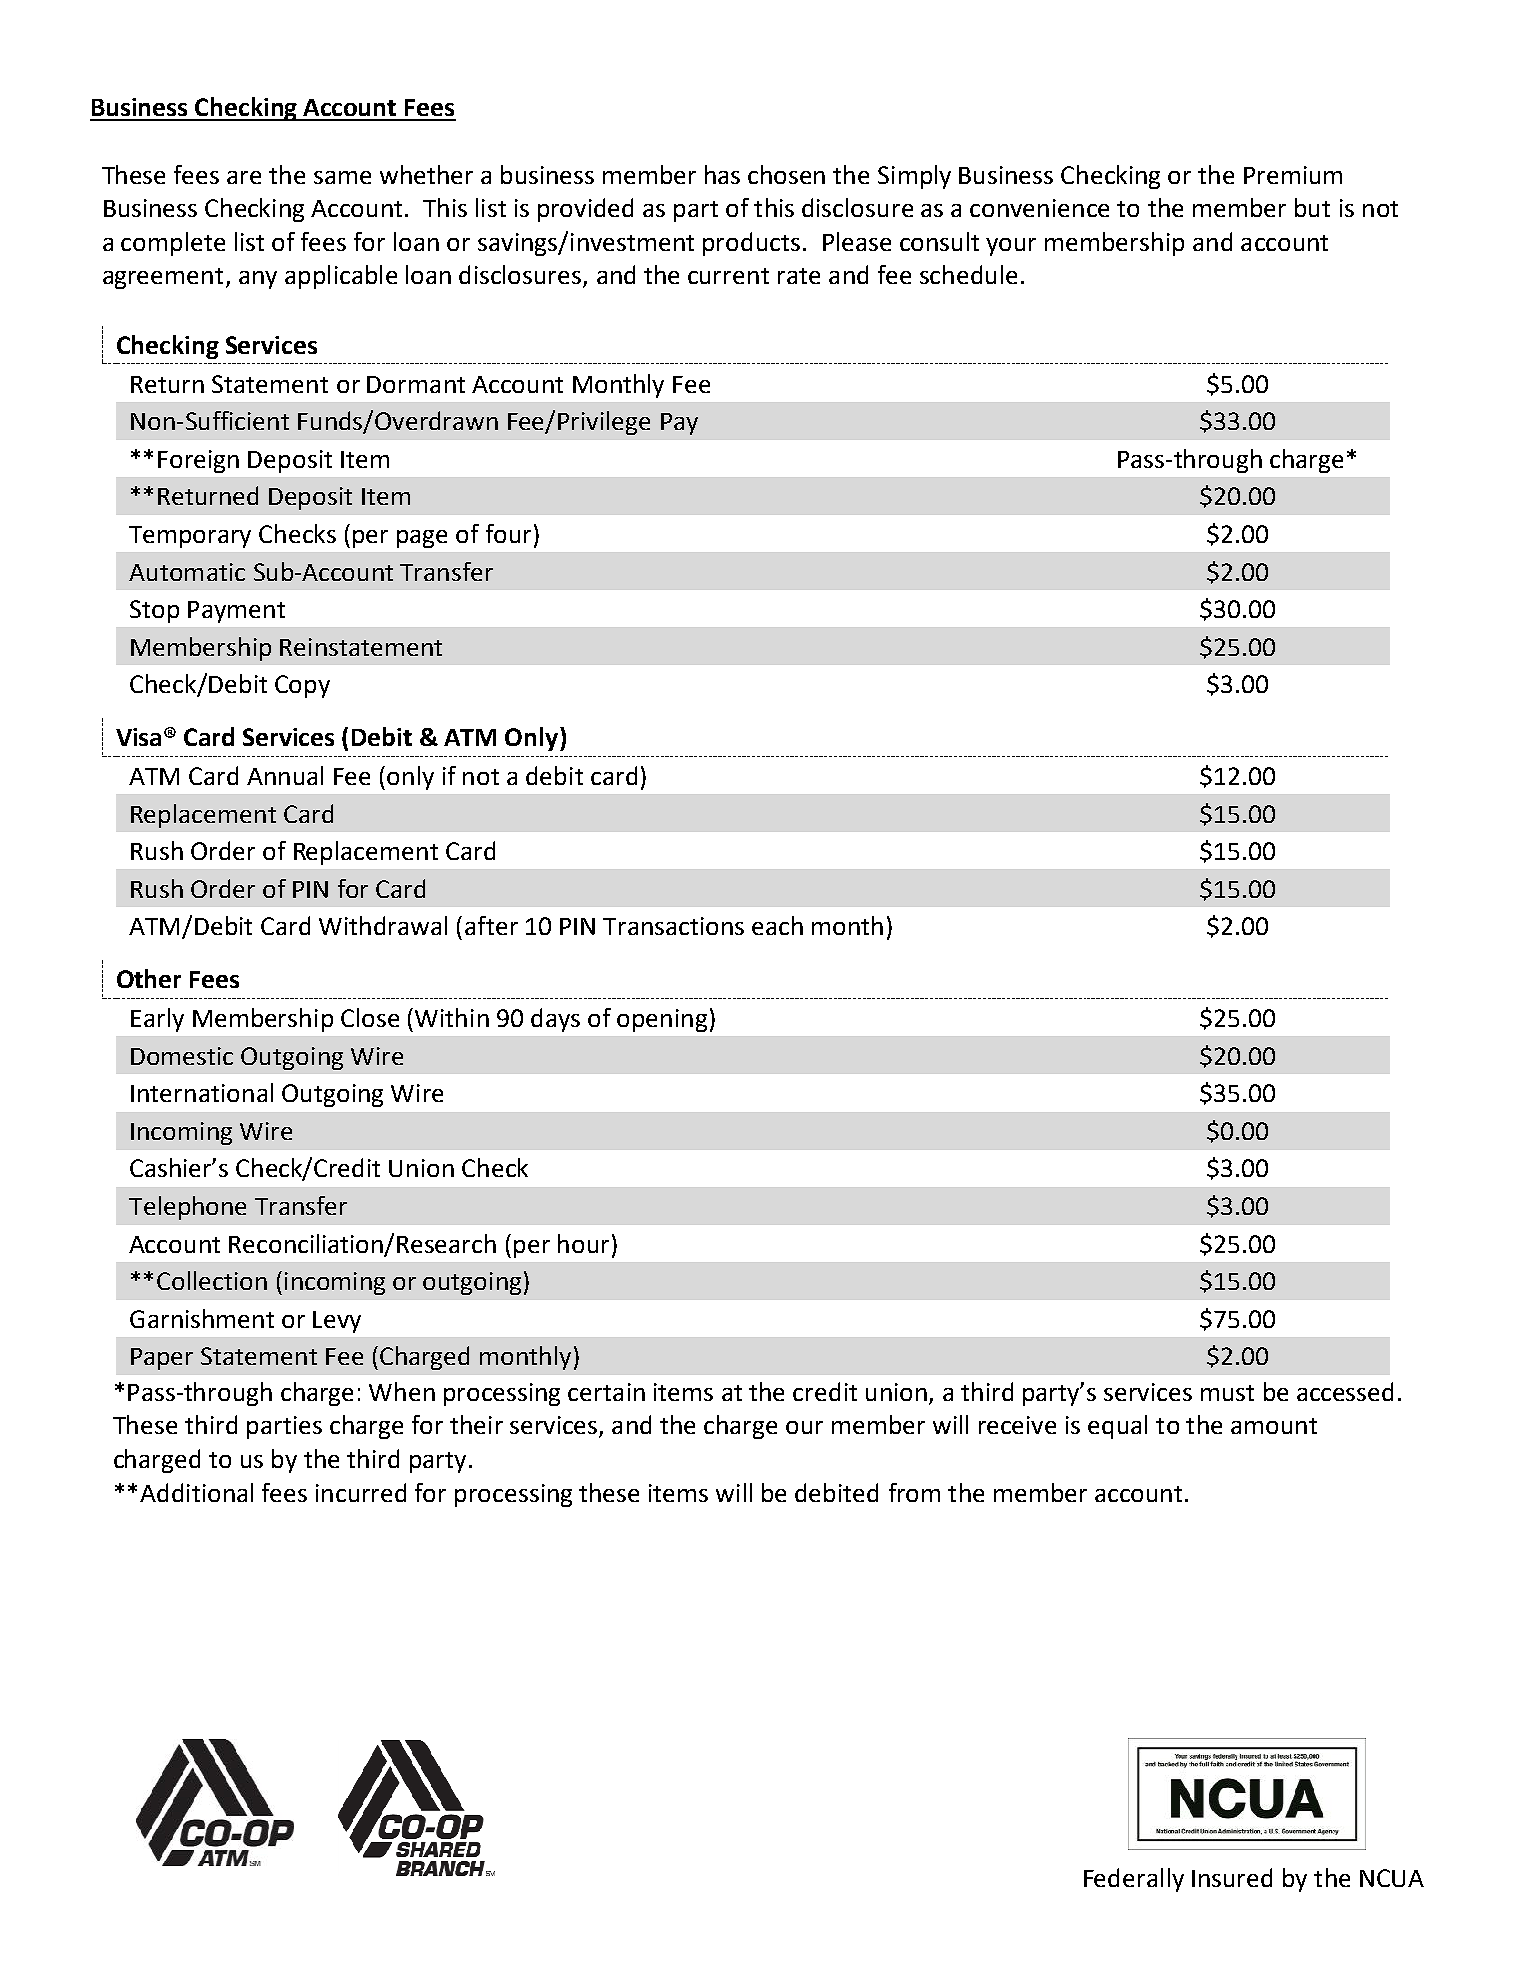 The height and width of the document is (1984, 1533). I want to click on Transactions, so click(673, 926).
